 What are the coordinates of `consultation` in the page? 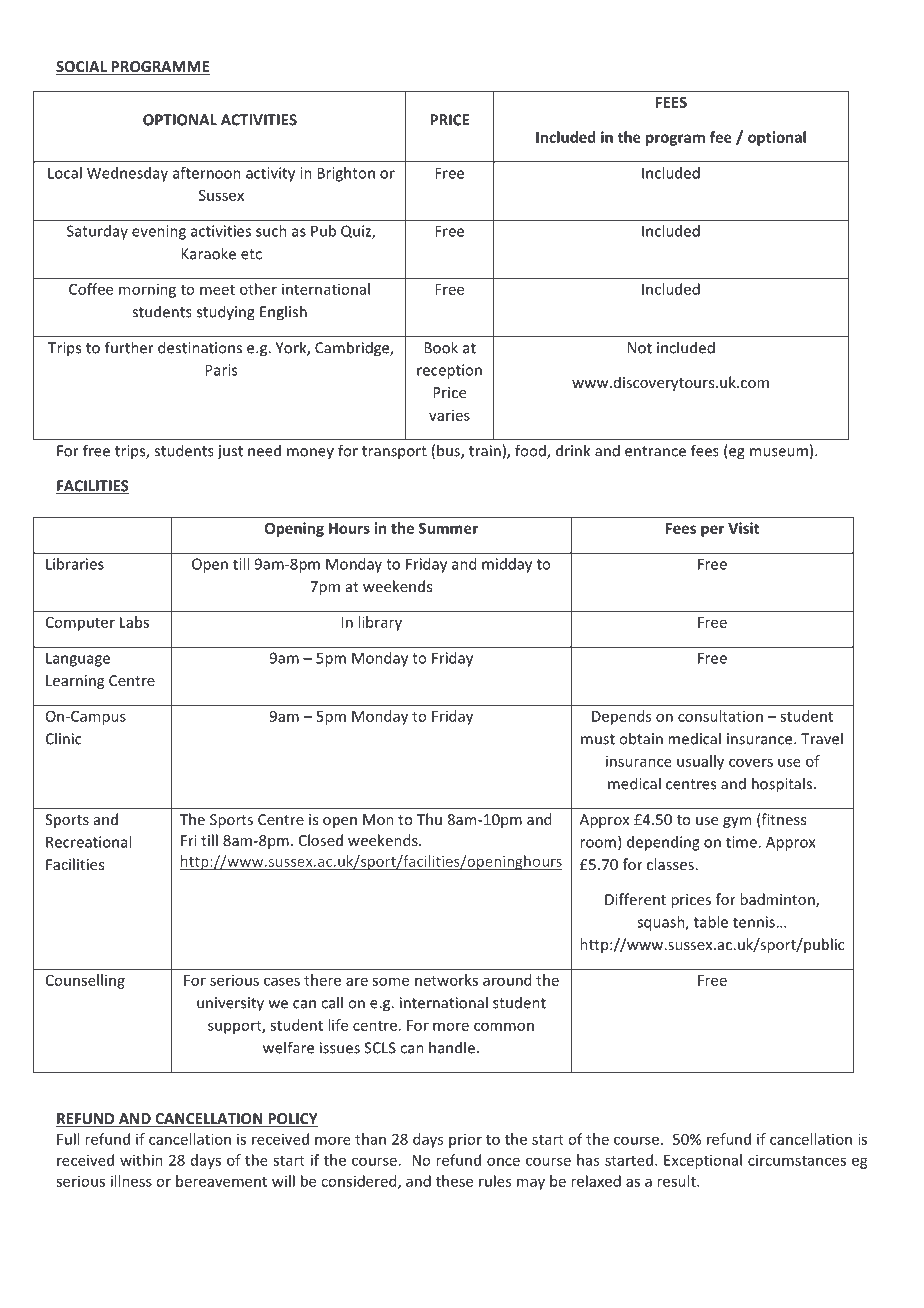 It's located at (720, 716).
